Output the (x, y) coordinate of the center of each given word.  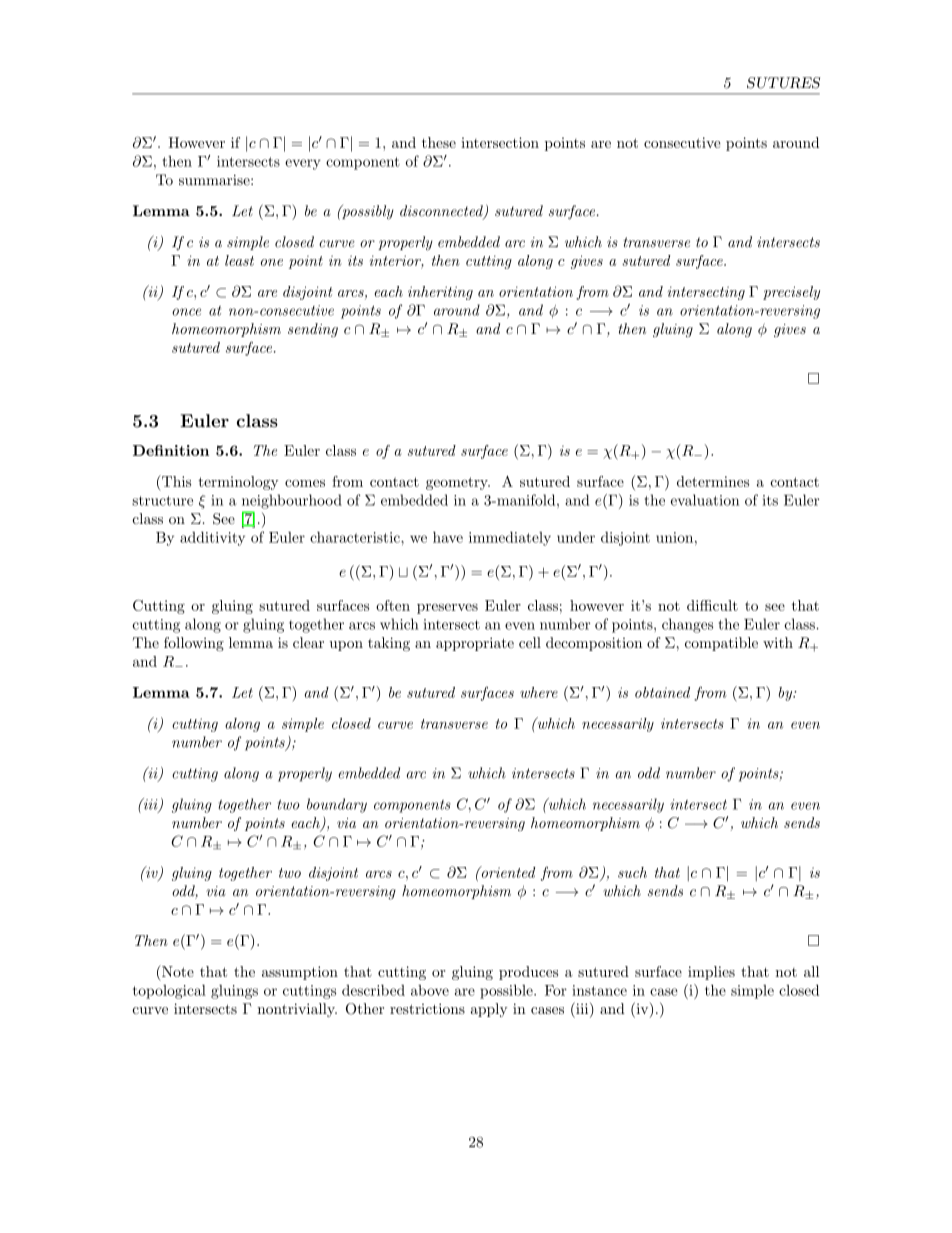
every (303, 164)
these (439, 142)
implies (711, 973)
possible (507, 991)
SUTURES (783, 83)
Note (177, 971)
